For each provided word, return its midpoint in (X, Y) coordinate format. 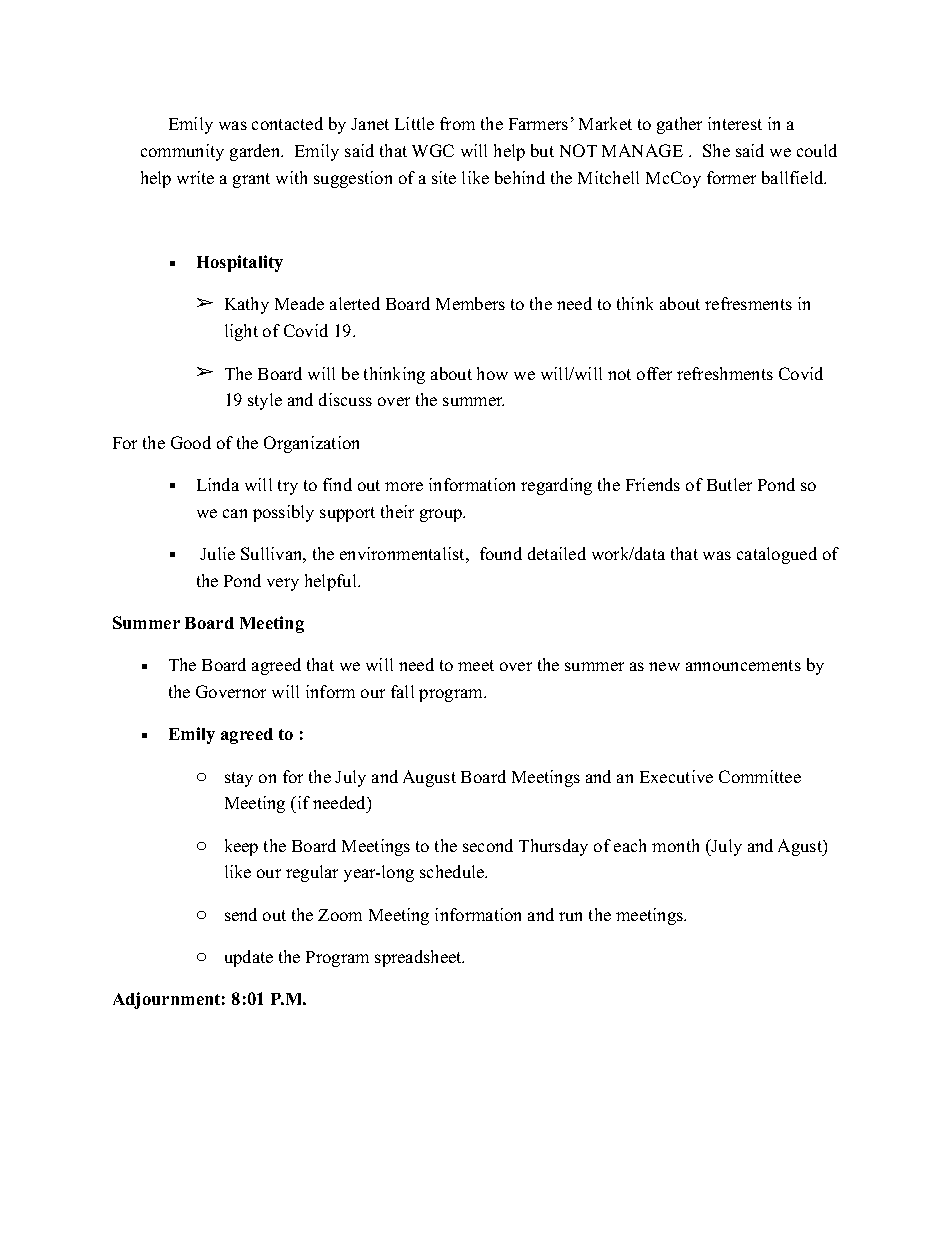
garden (256, 152)
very (283, 584)
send (241, 914)
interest (735, 123)
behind (520, 177)
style (265, 401)
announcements (743, 665)
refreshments (725, 373)
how (492, 373)
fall (402, 691)
